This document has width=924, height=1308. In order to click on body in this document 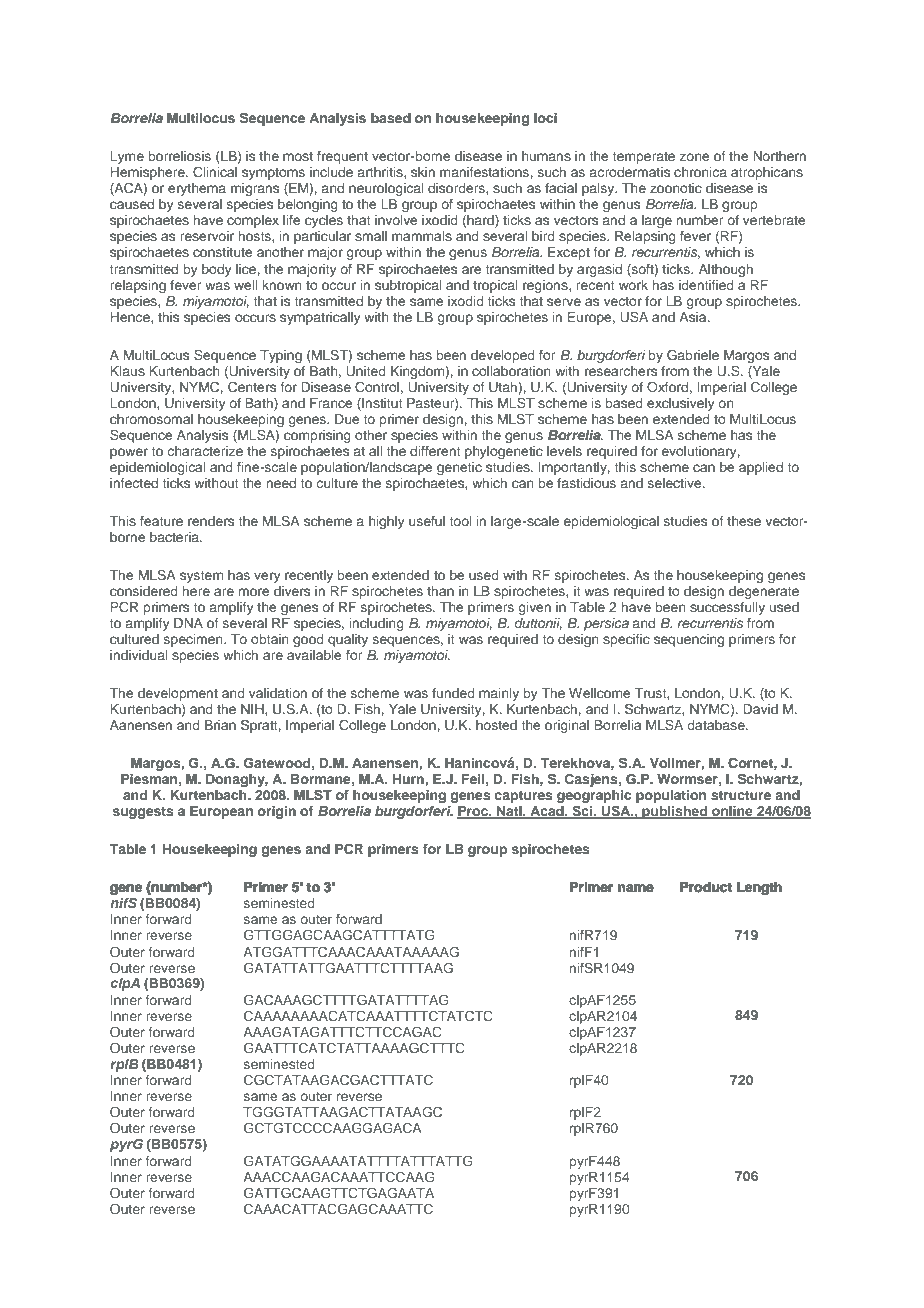, I will do `click(217, 270)`.
